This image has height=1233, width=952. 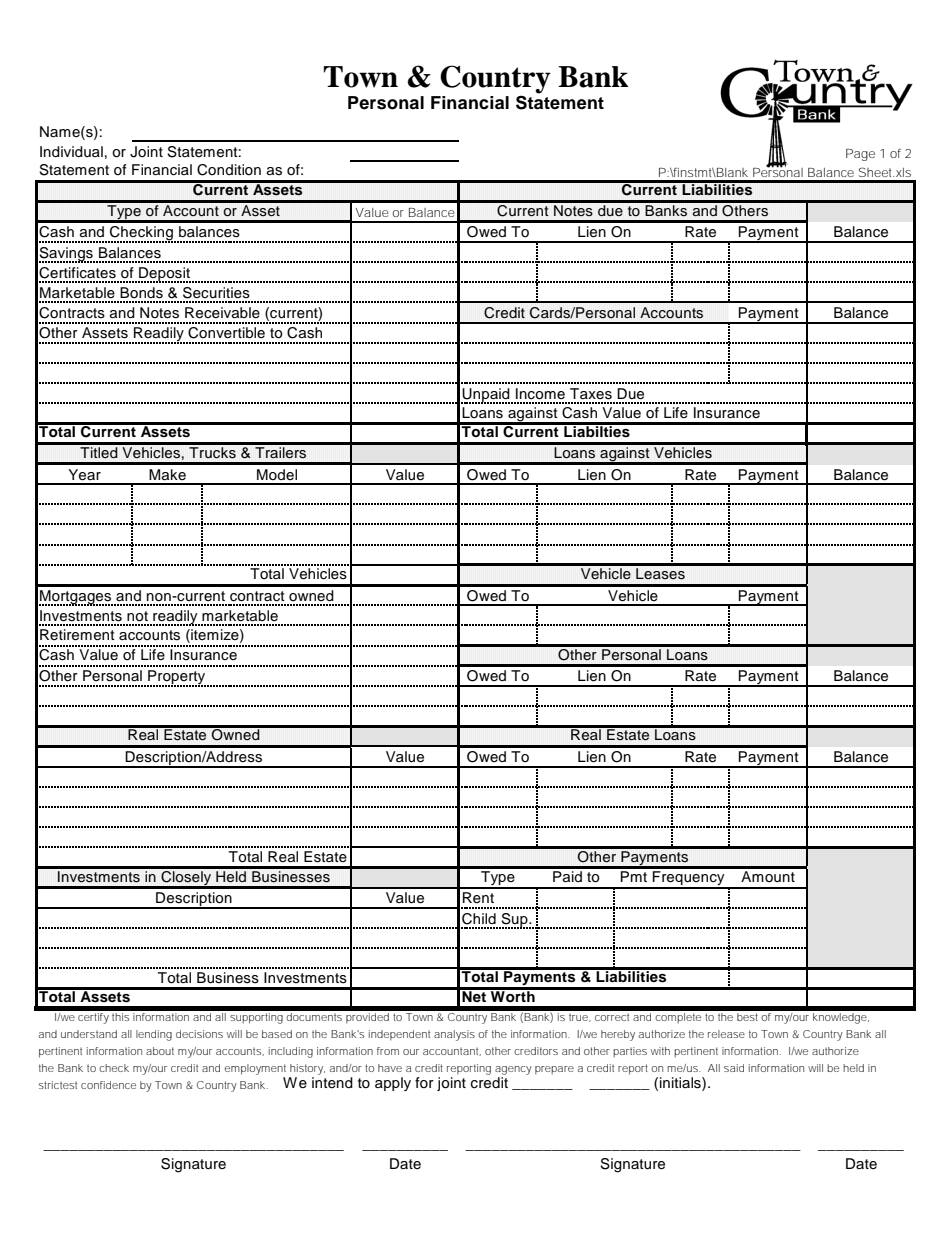 I want to click on lending, so click(x=154, y=1035).
